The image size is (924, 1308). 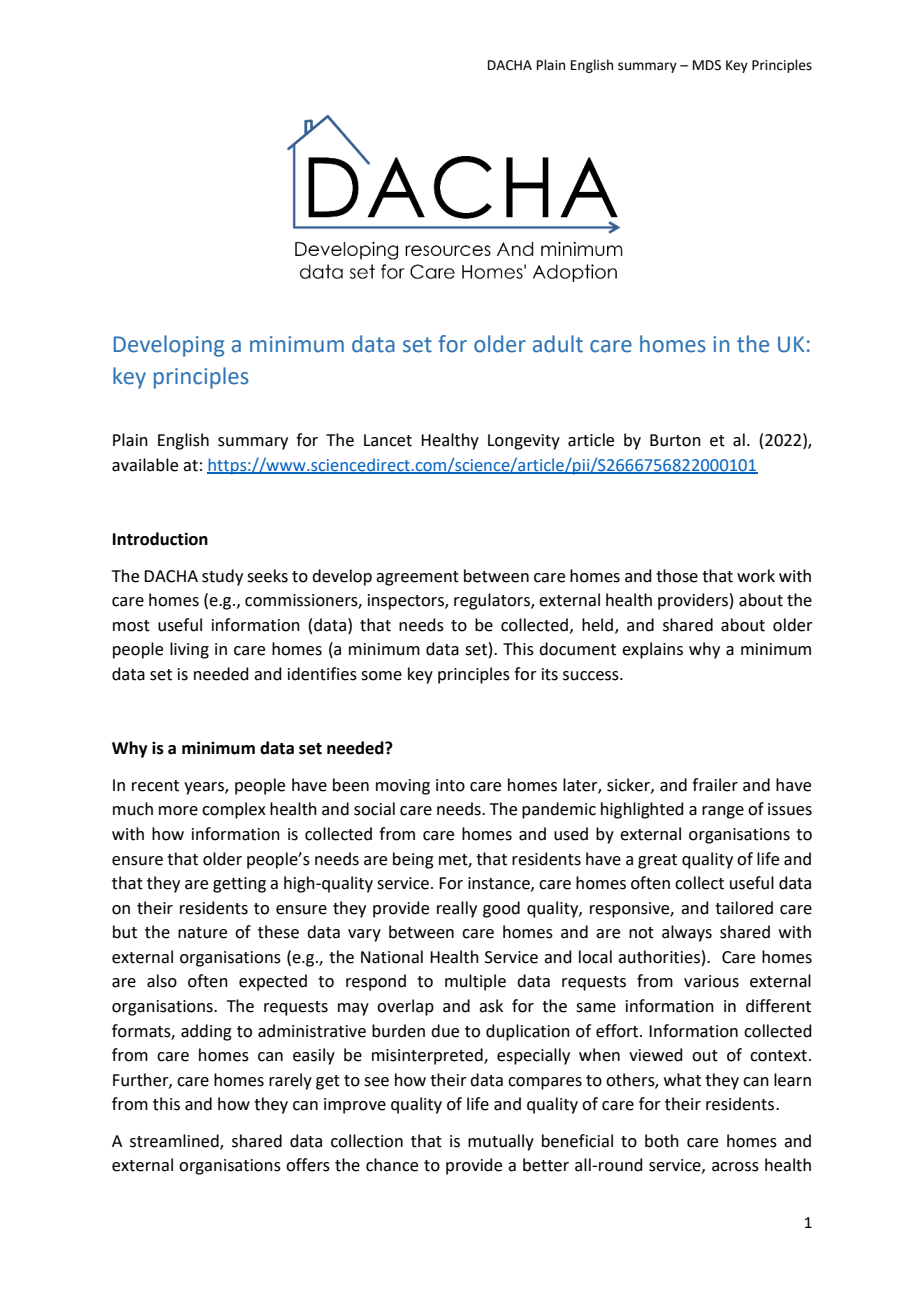 I want to click on into, so click(x=450, y=785).
